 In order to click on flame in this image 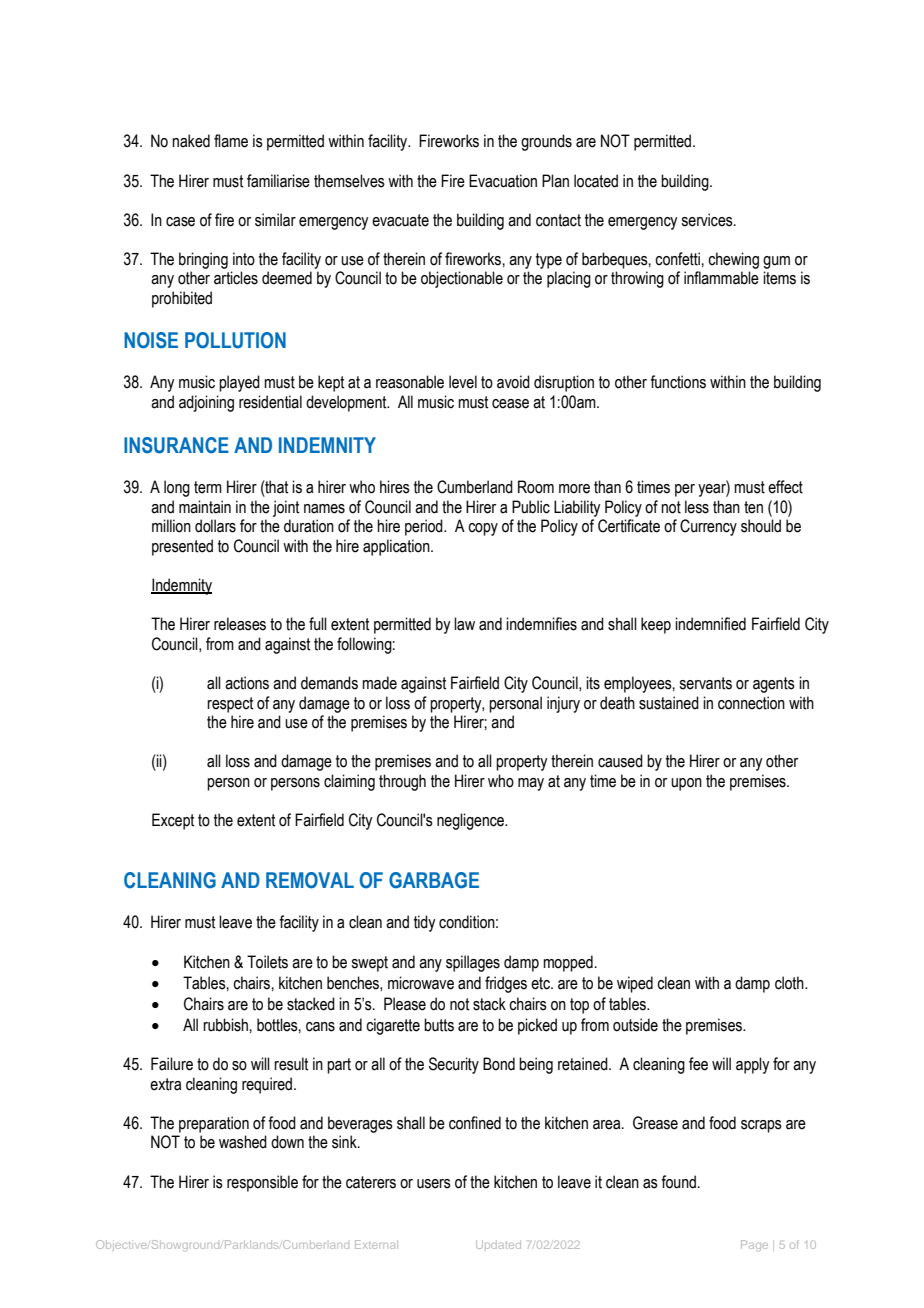, I will do `click(231, 141)`.
